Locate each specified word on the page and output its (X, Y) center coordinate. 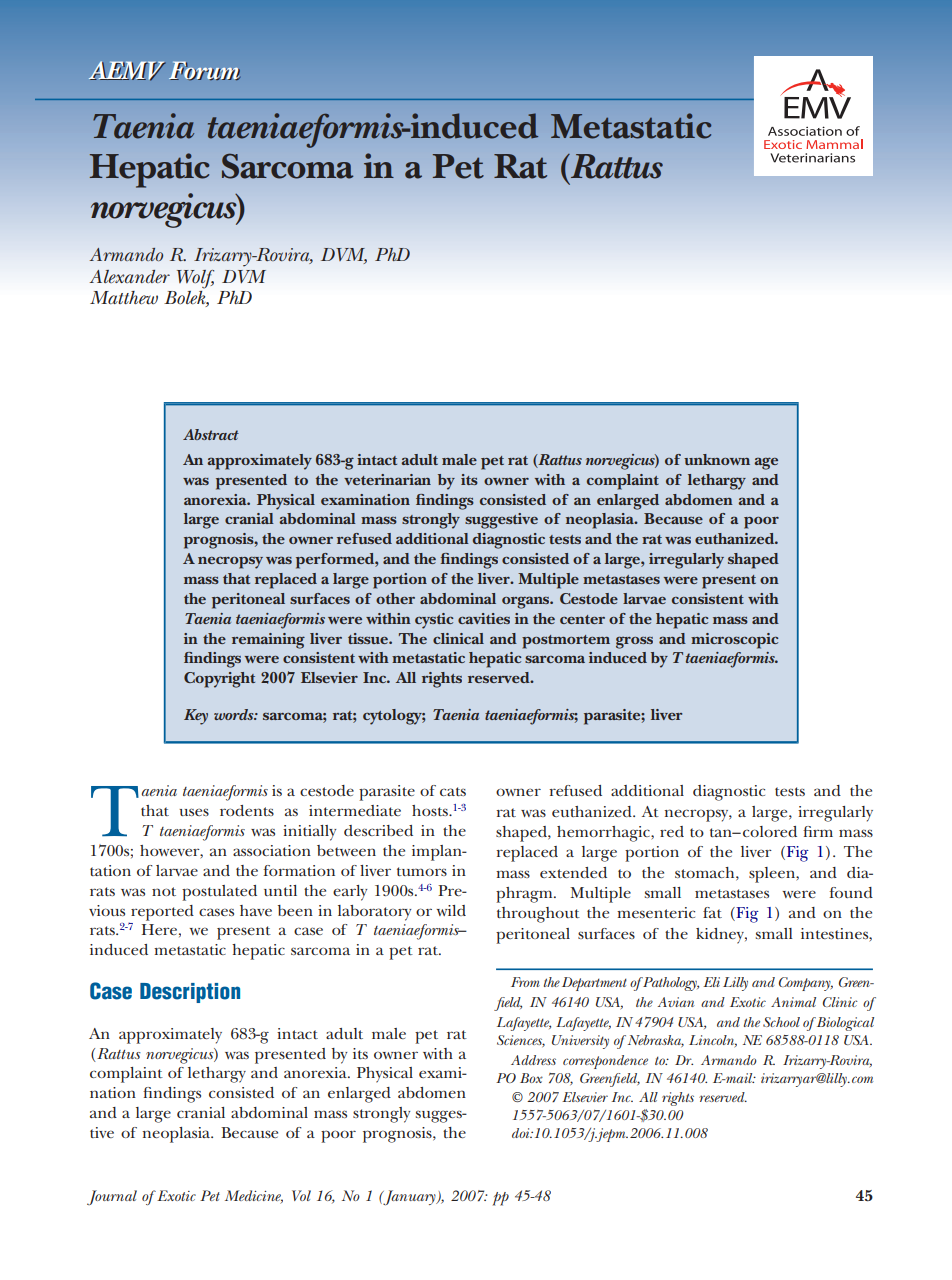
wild (451, 910)
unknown (717, 459)
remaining (268, 641)
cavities (484, 618)
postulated (219, 893)
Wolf (195, 279)
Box (531, 1078)
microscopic (734, 641)
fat (712, 912)
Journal (112, 1197)
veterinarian (387, 479)
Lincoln (713, 1041)
